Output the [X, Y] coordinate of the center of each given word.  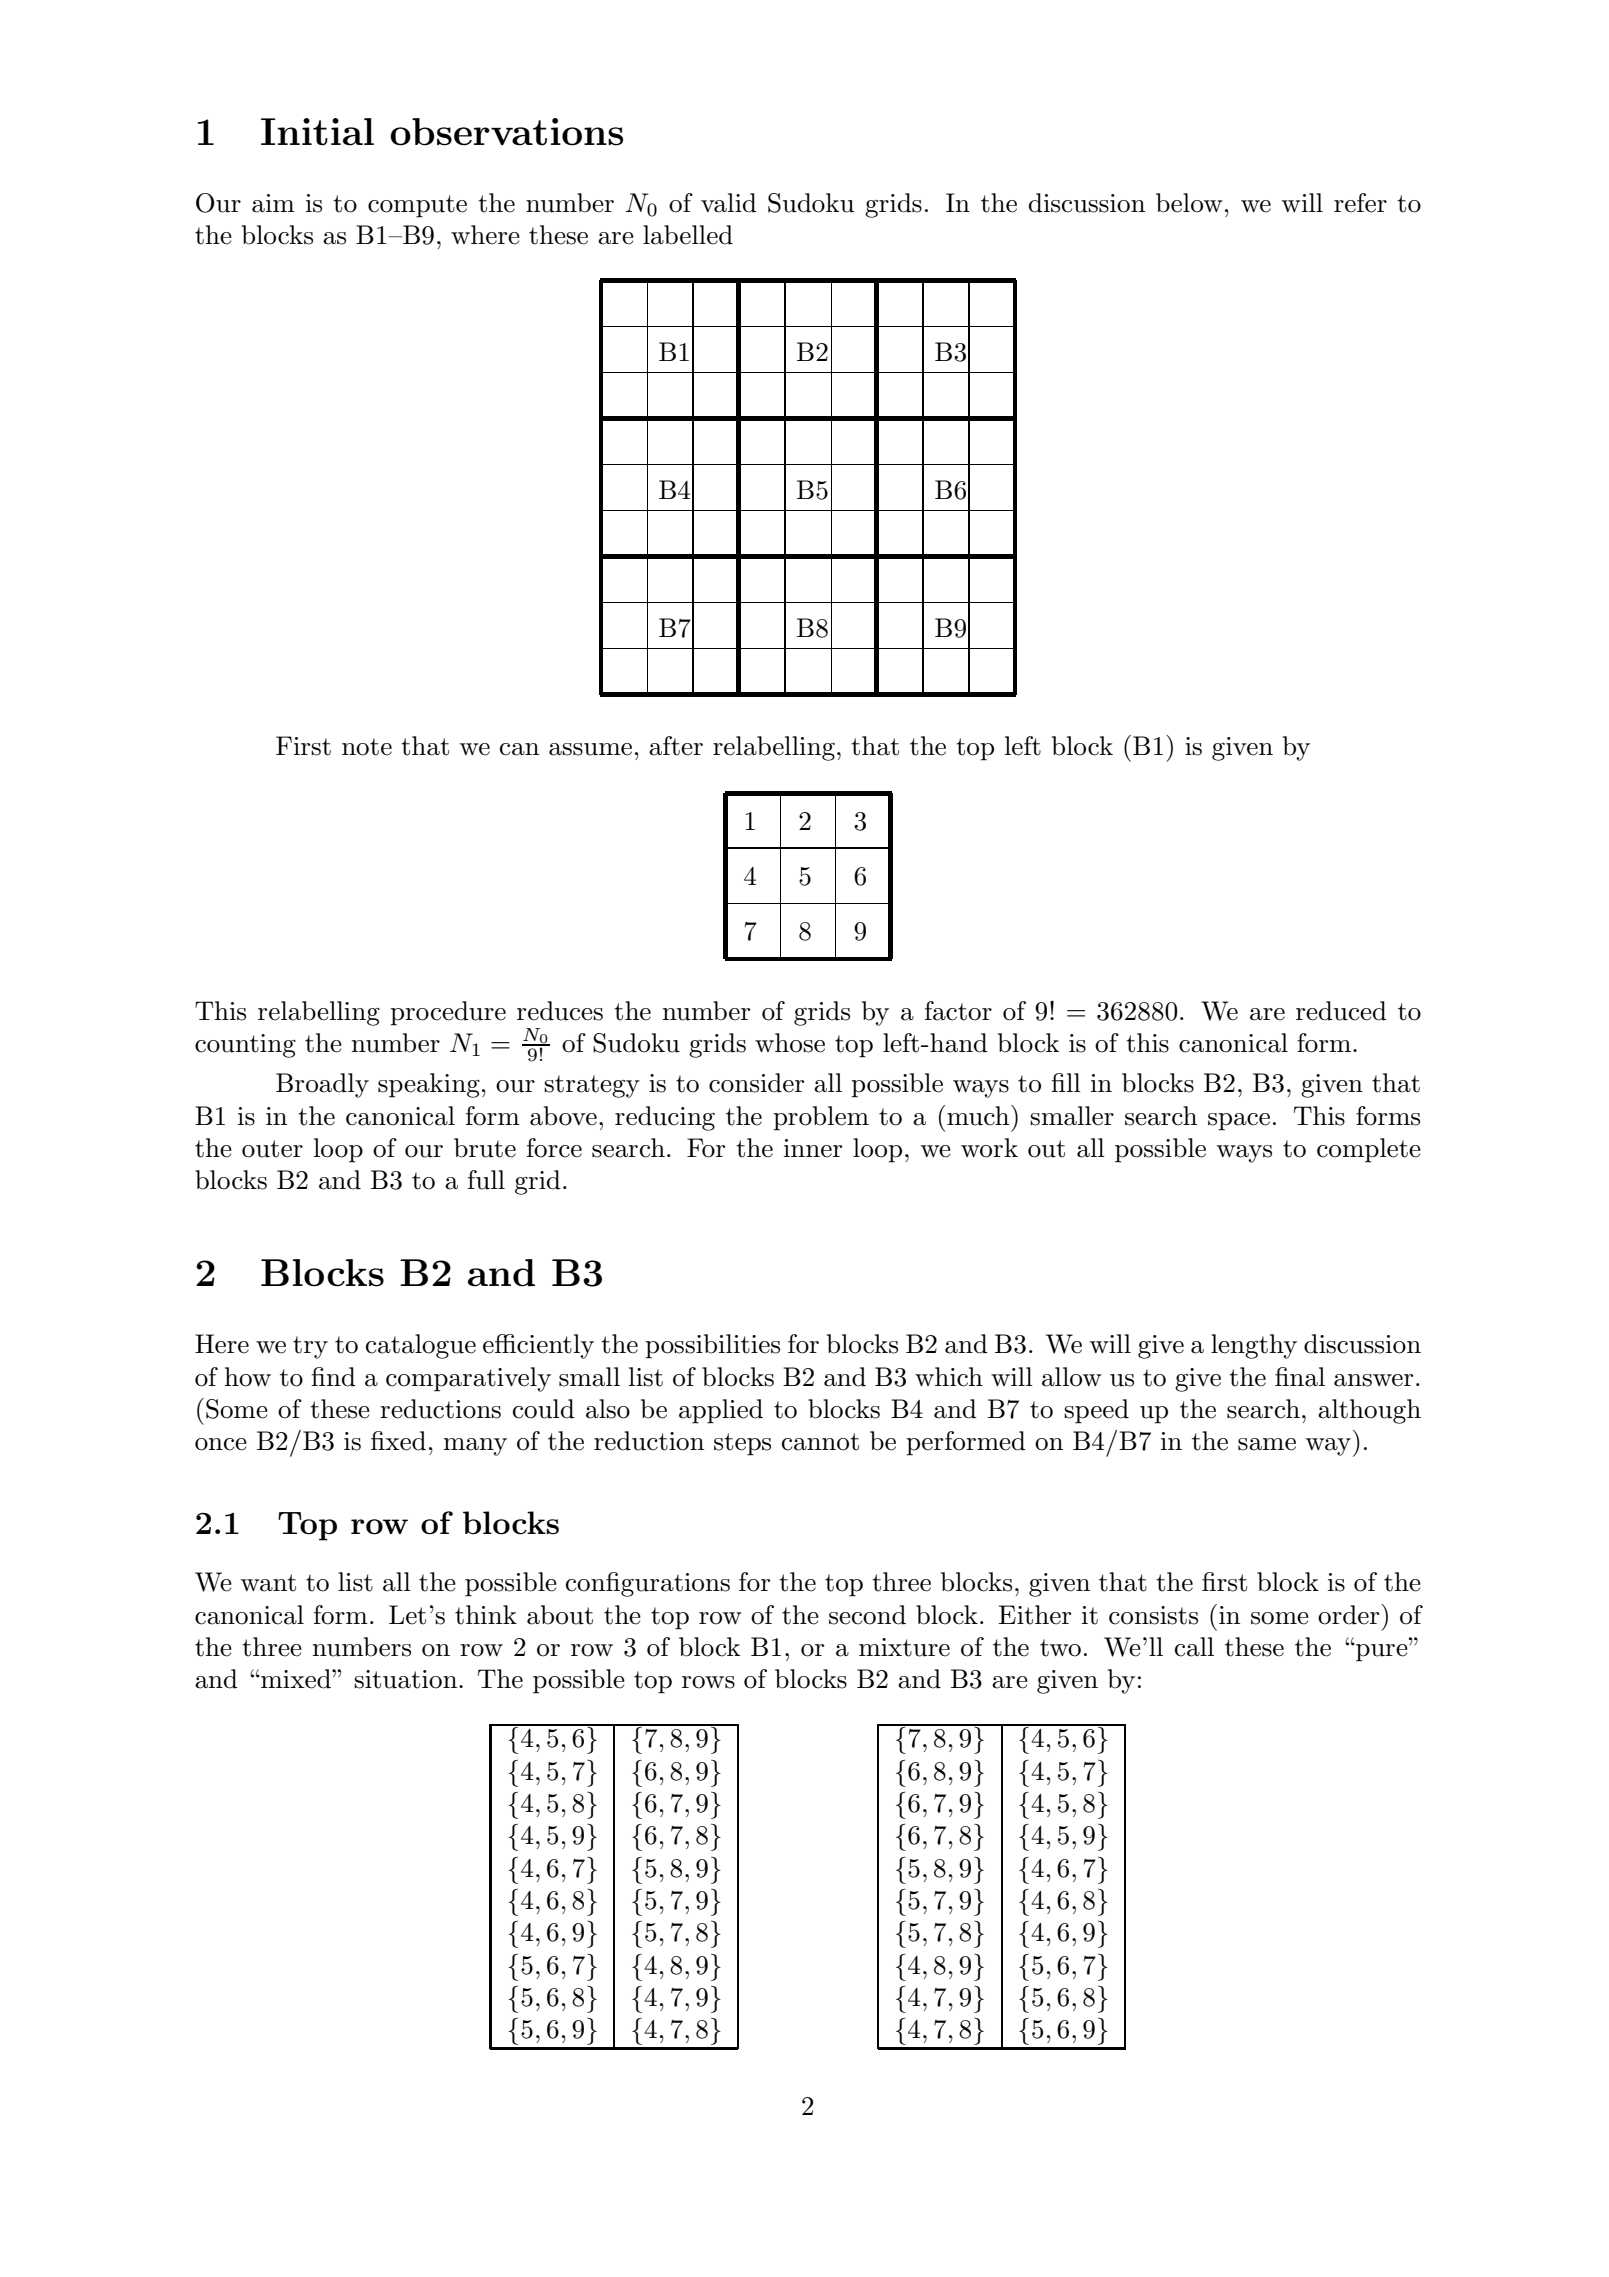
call [1194, 1647]
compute [417, 206]
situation [407, 1679]
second [867, 1615]
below [1189, 203]
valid [729, 203]
